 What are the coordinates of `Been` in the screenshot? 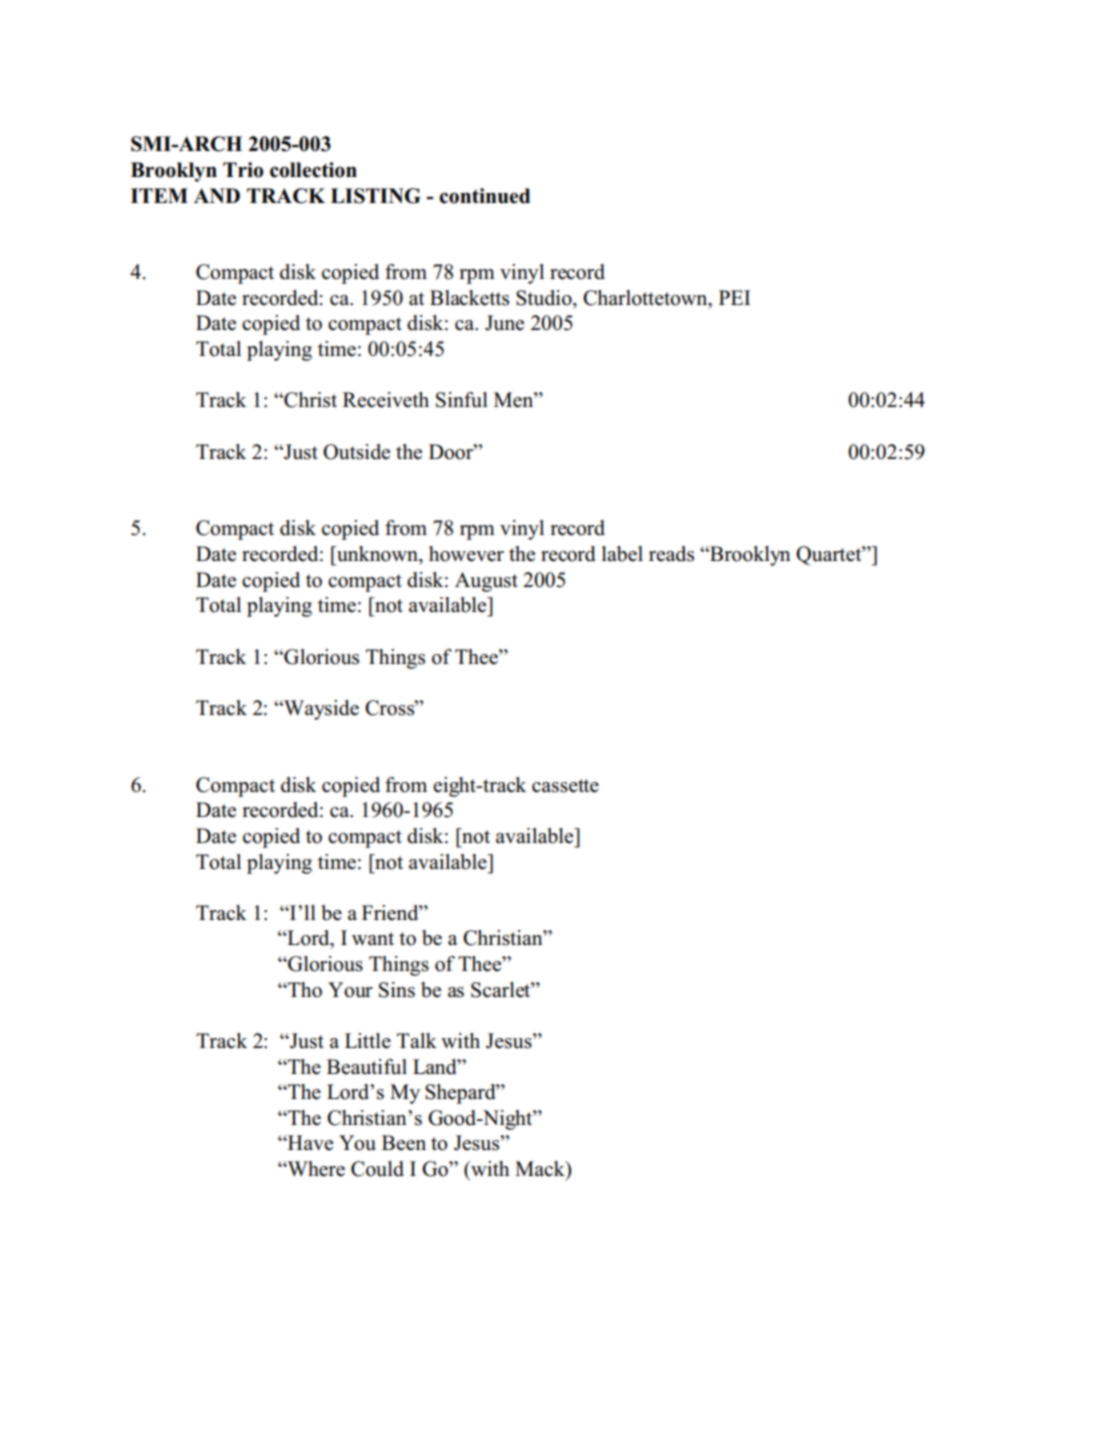 It's located at (404, 1143).
